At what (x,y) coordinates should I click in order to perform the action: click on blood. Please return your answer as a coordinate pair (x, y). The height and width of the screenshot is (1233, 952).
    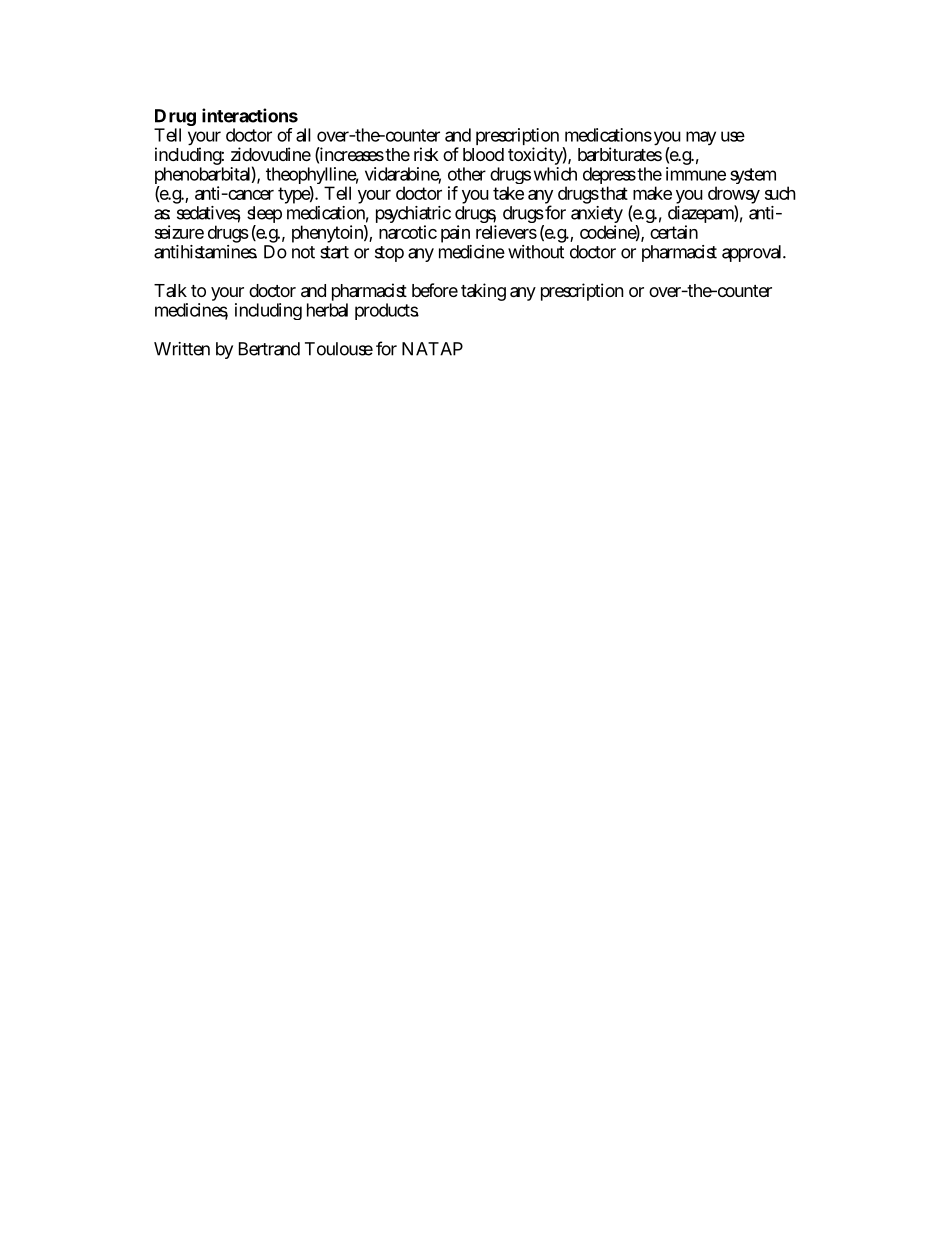
    Looking at the image, I should click on (483, 154).
